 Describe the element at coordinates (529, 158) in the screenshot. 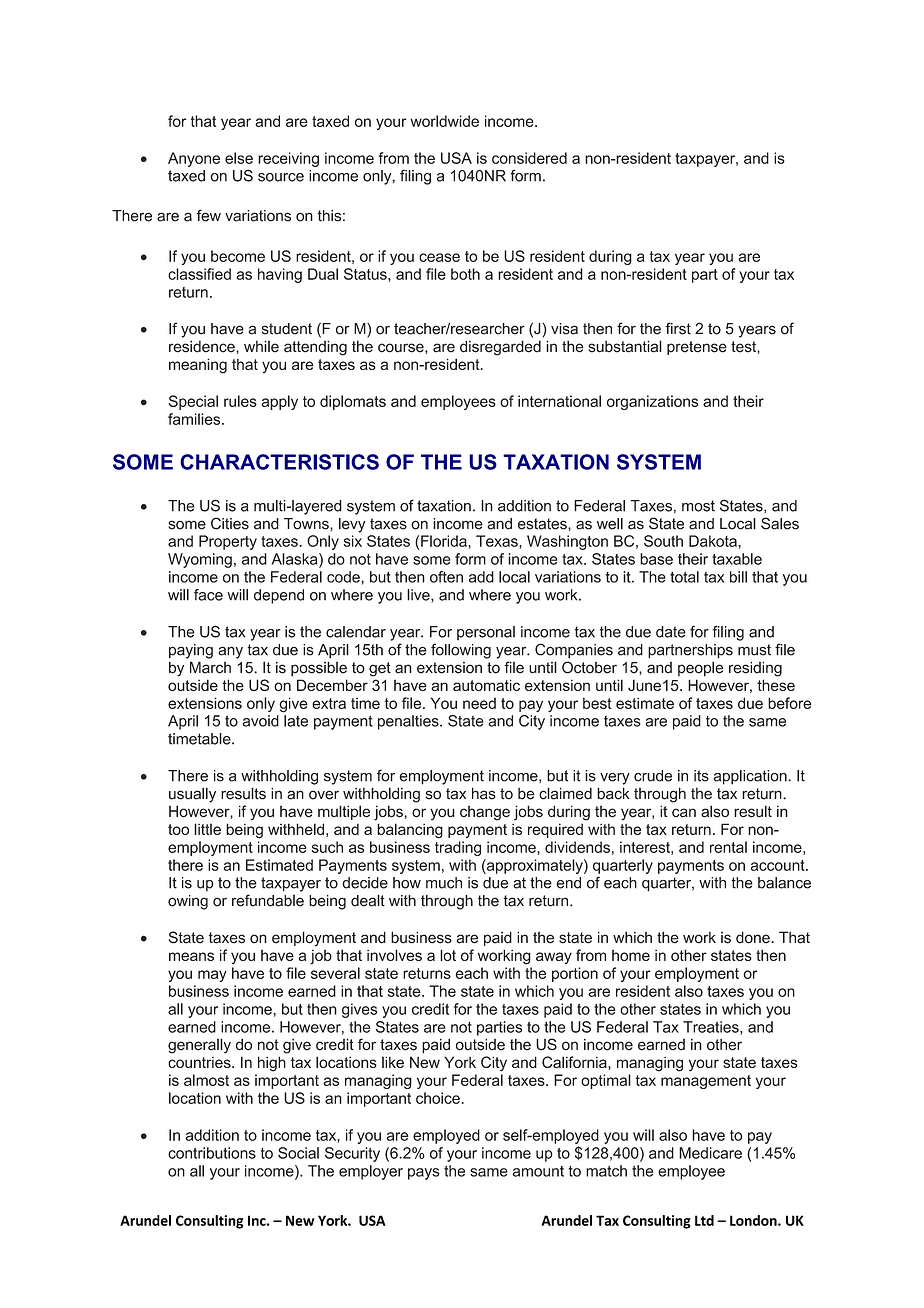

I see `considered` at that location.
